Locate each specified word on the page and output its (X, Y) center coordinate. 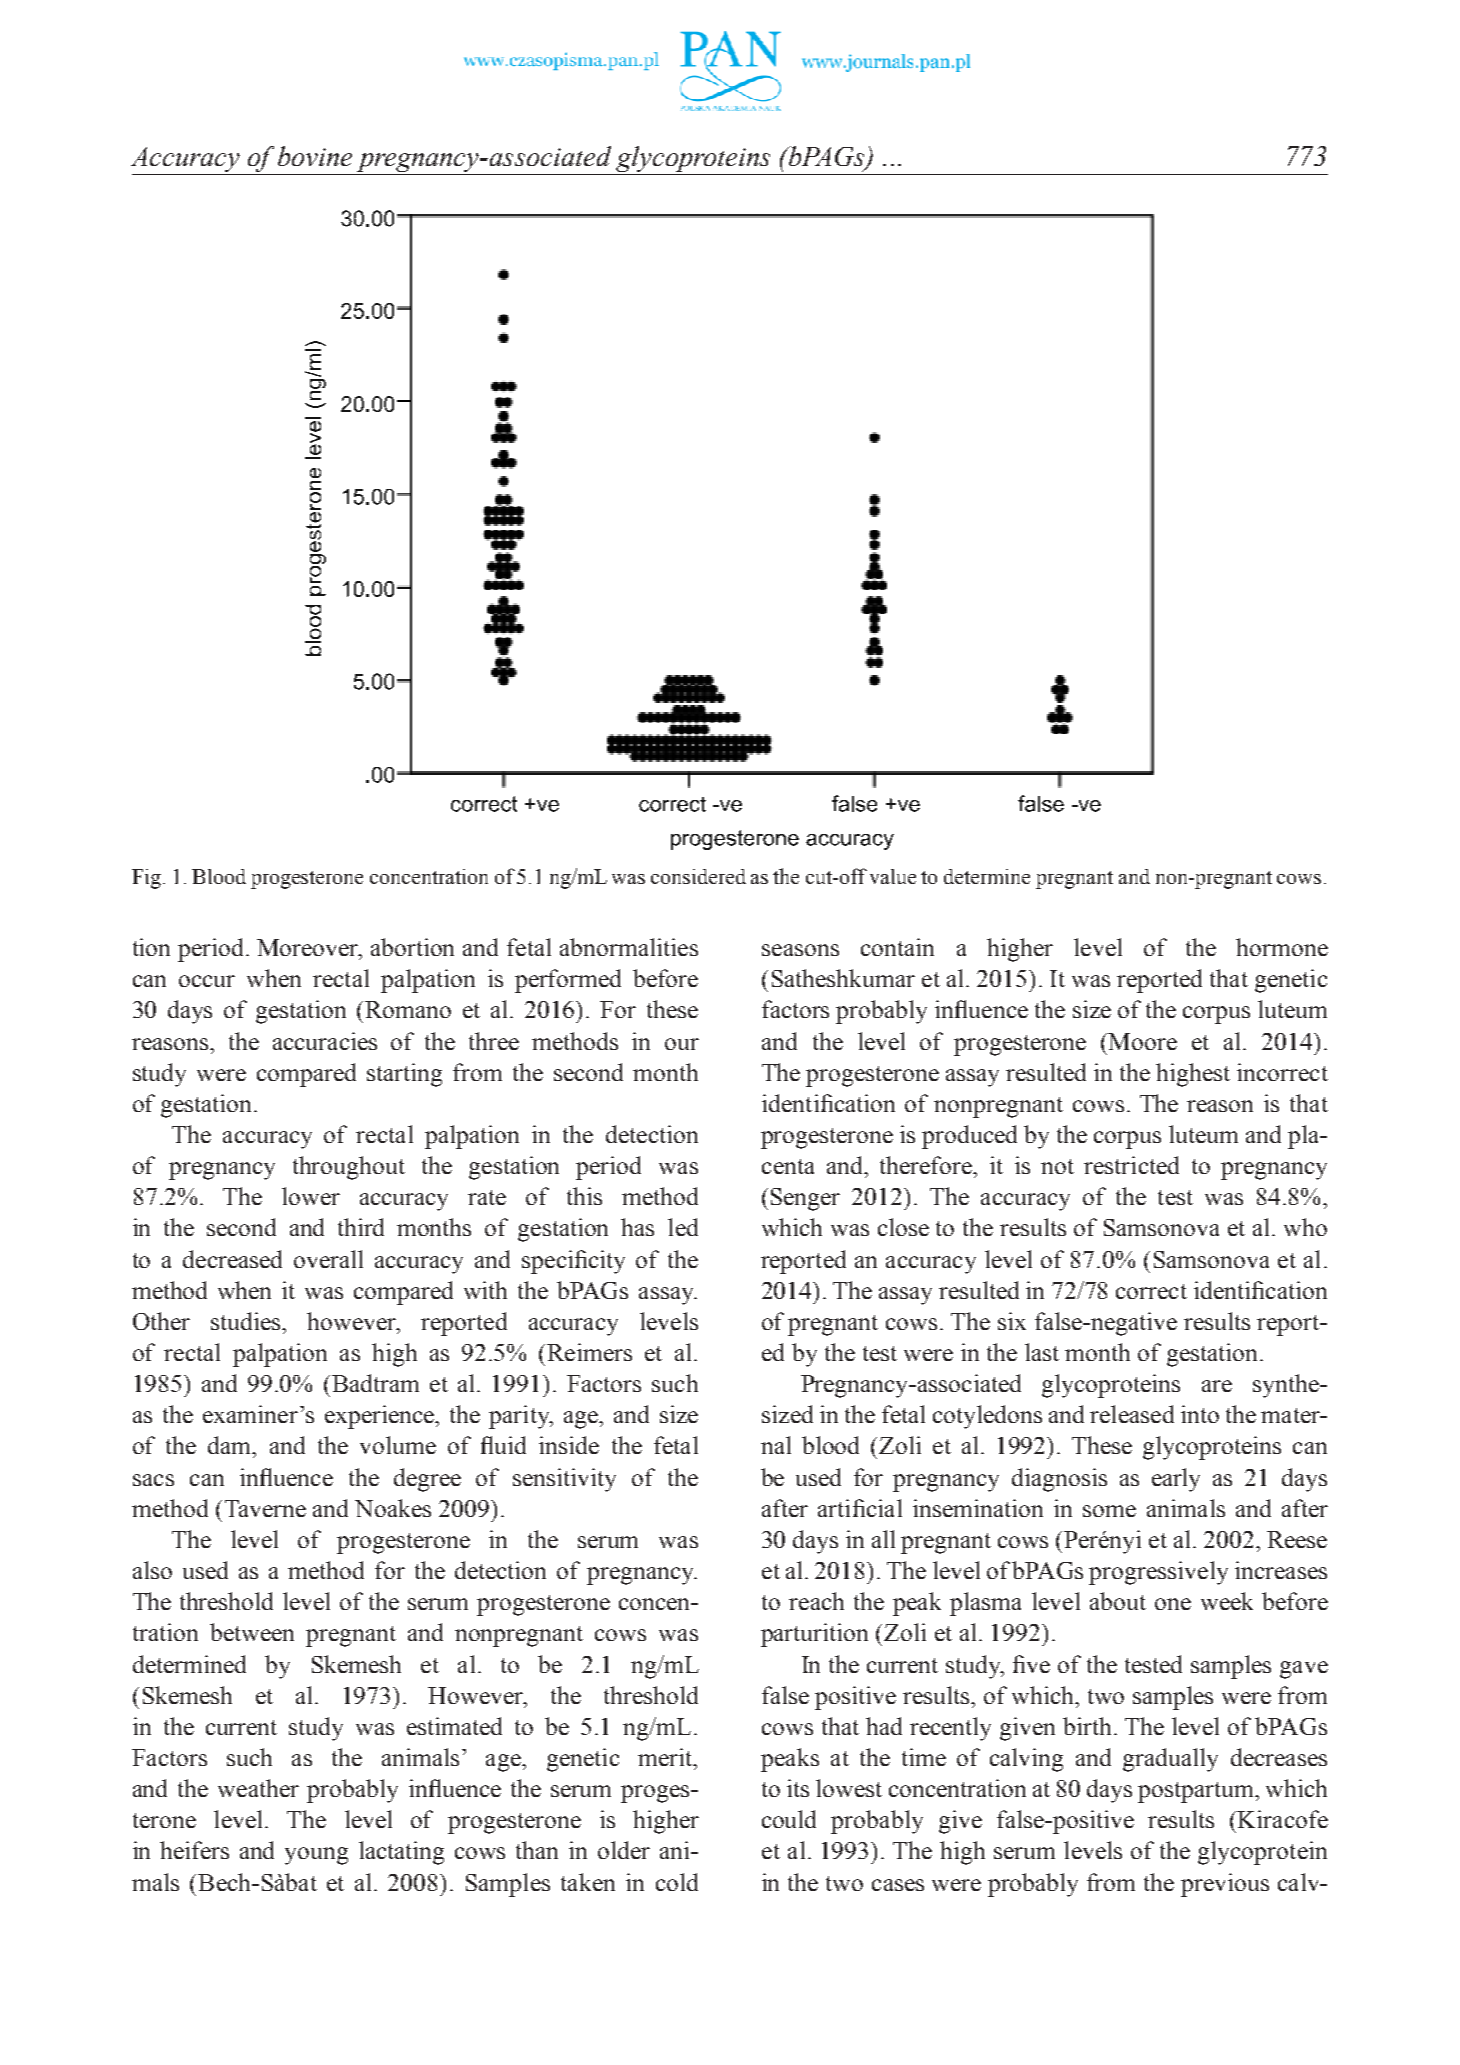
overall (328, 1259)
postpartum (1197, 1792)
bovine (315, 156)
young (316, 1856)
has (637, 1227)
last (1042, 1352)
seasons (800, 950)
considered (698, 876)
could (789, 1819)
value (893, 876)
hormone (1282, 947)
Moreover (309, 949)
